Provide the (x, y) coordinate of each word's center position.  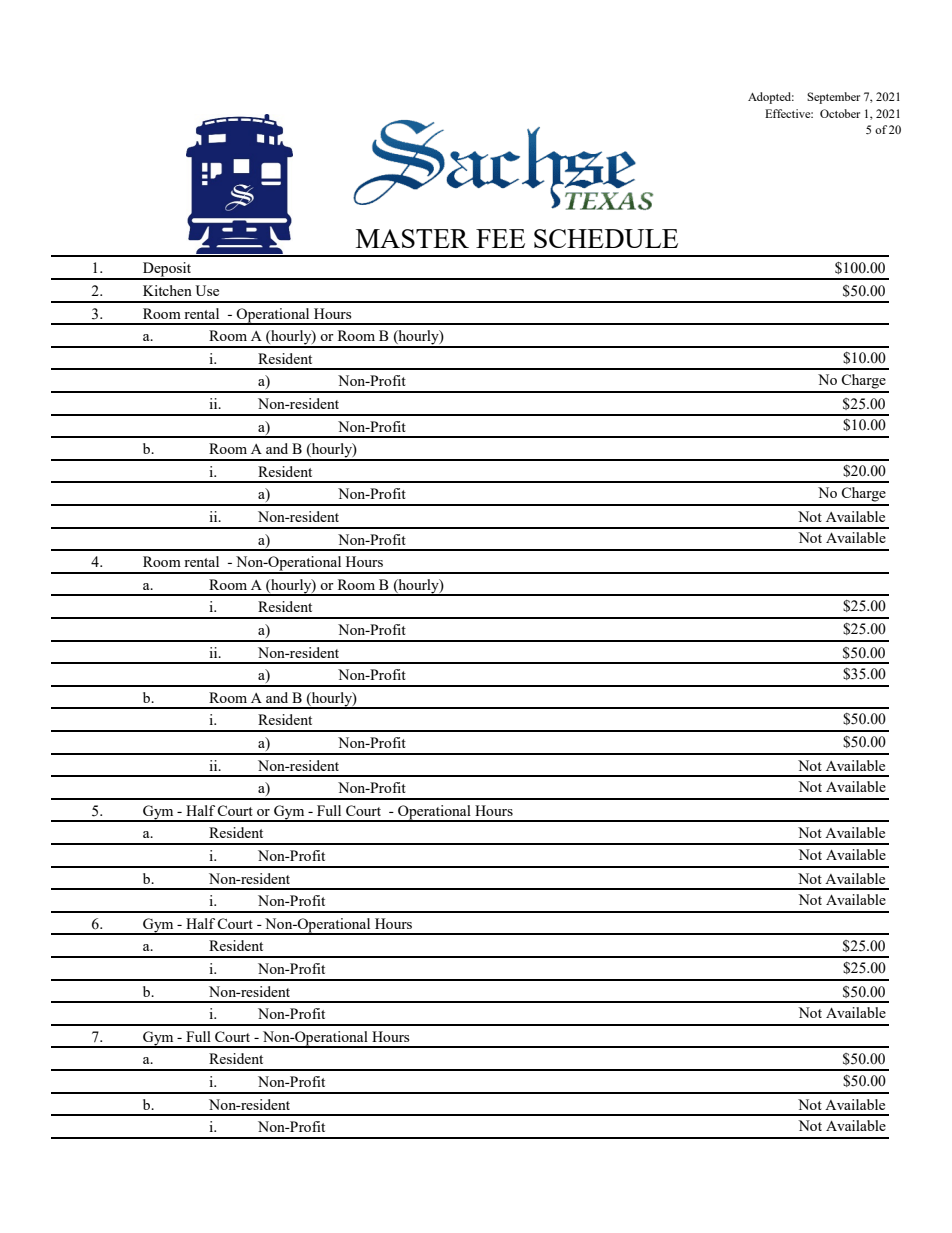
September (833, 98)
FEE (500, 238)
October (840, 113)
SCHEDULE (606, 238)
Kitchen (167, 290)
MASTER (412, 238)
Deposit (167, 270)
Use (207, 290)
